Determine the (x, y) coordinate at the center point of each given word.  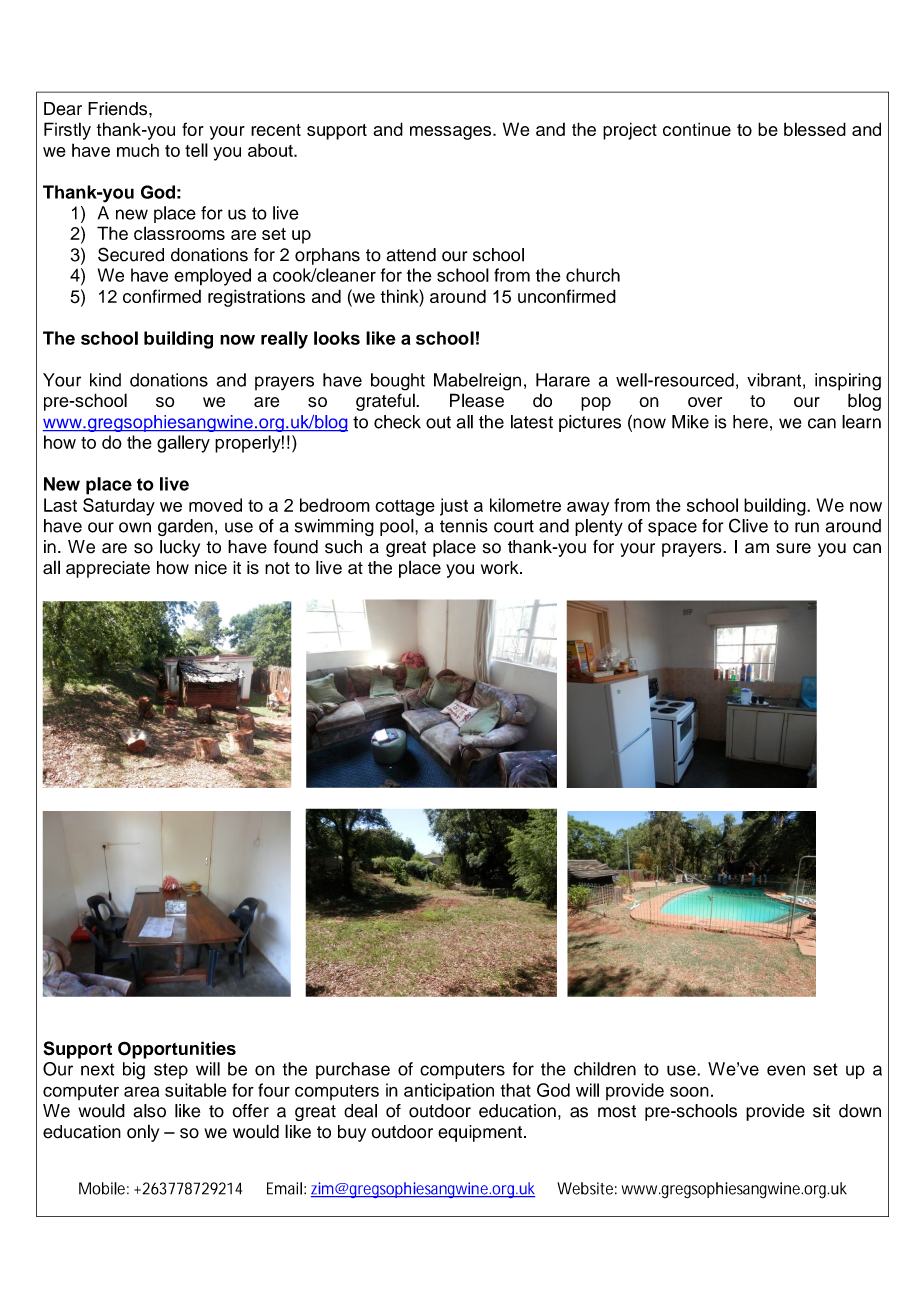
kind (105, 380)
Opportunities (177, 1050)
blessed (815, 129)
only (143, 1133)
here (750, 422)
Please (477, 400)
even (786, 1070)
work (501, 568)
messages (452, 133)
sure (793, 548)
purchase (353, 1070)
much (138, 150)
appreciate (108, 569)
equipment (480, 1133)
